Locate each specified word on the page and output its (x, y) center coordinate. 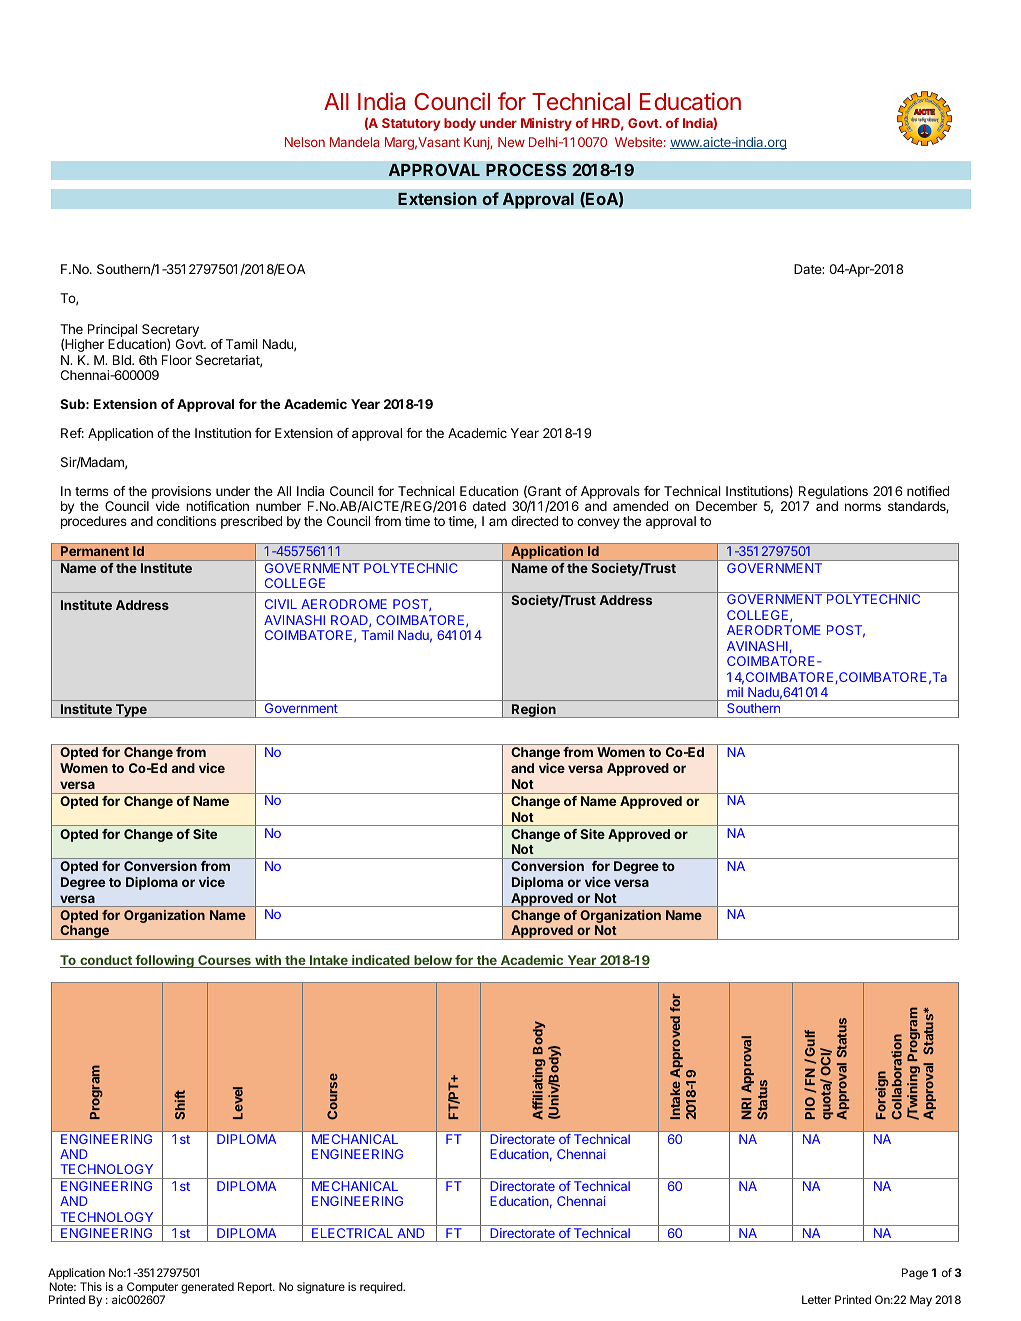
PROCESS (526, 170)
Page (915, 1274)
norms (863, 507)
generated (207, 1288)
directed (534, 521)
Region (534, 711)
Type (131, 711)
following (164, 961)
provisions (181, 492)
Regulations (833, 492)
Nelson (305, 142)
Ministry (546, 124)
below (433, 961)
